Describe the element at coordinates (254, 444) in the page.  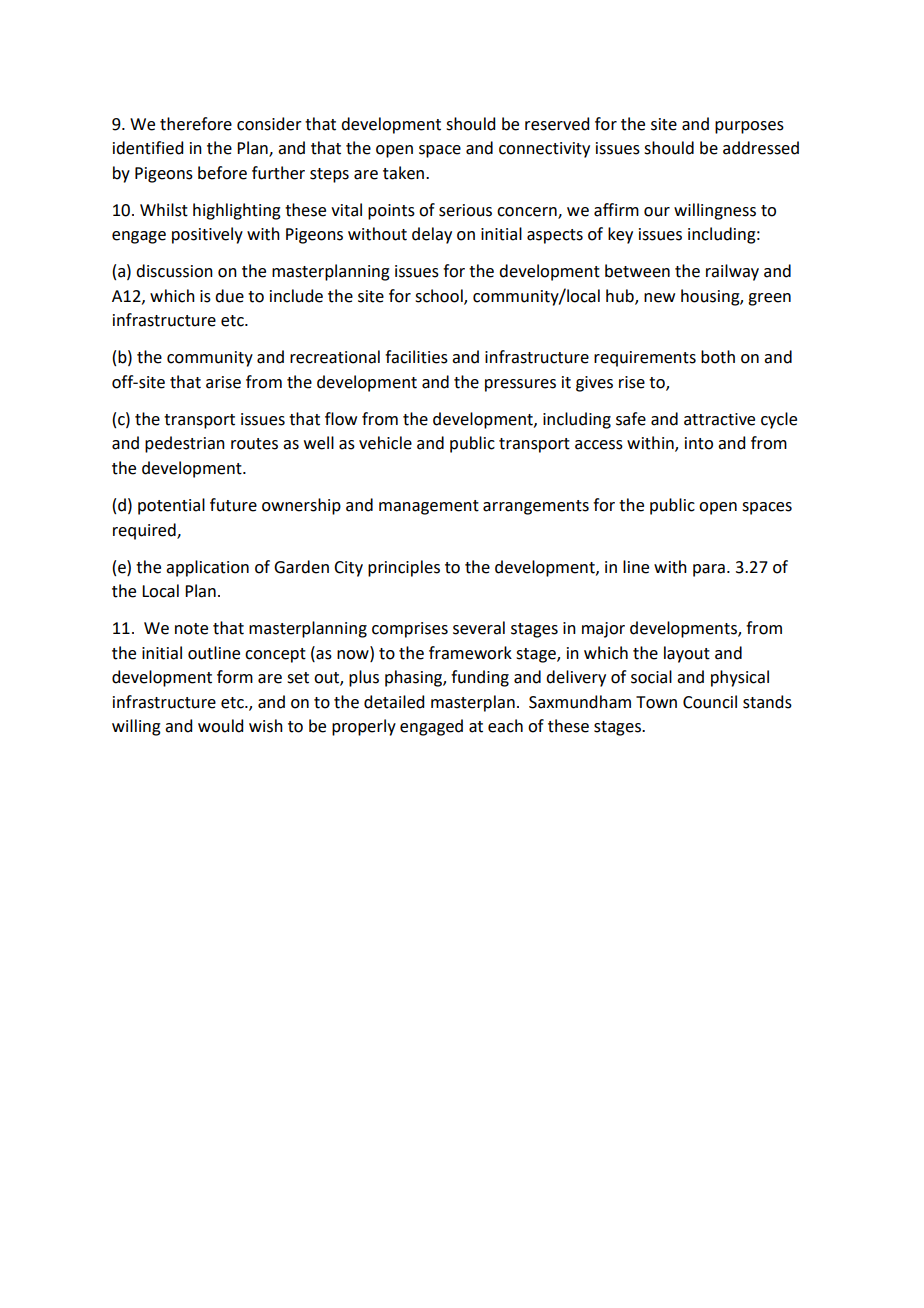
I see `routes` at that location.
